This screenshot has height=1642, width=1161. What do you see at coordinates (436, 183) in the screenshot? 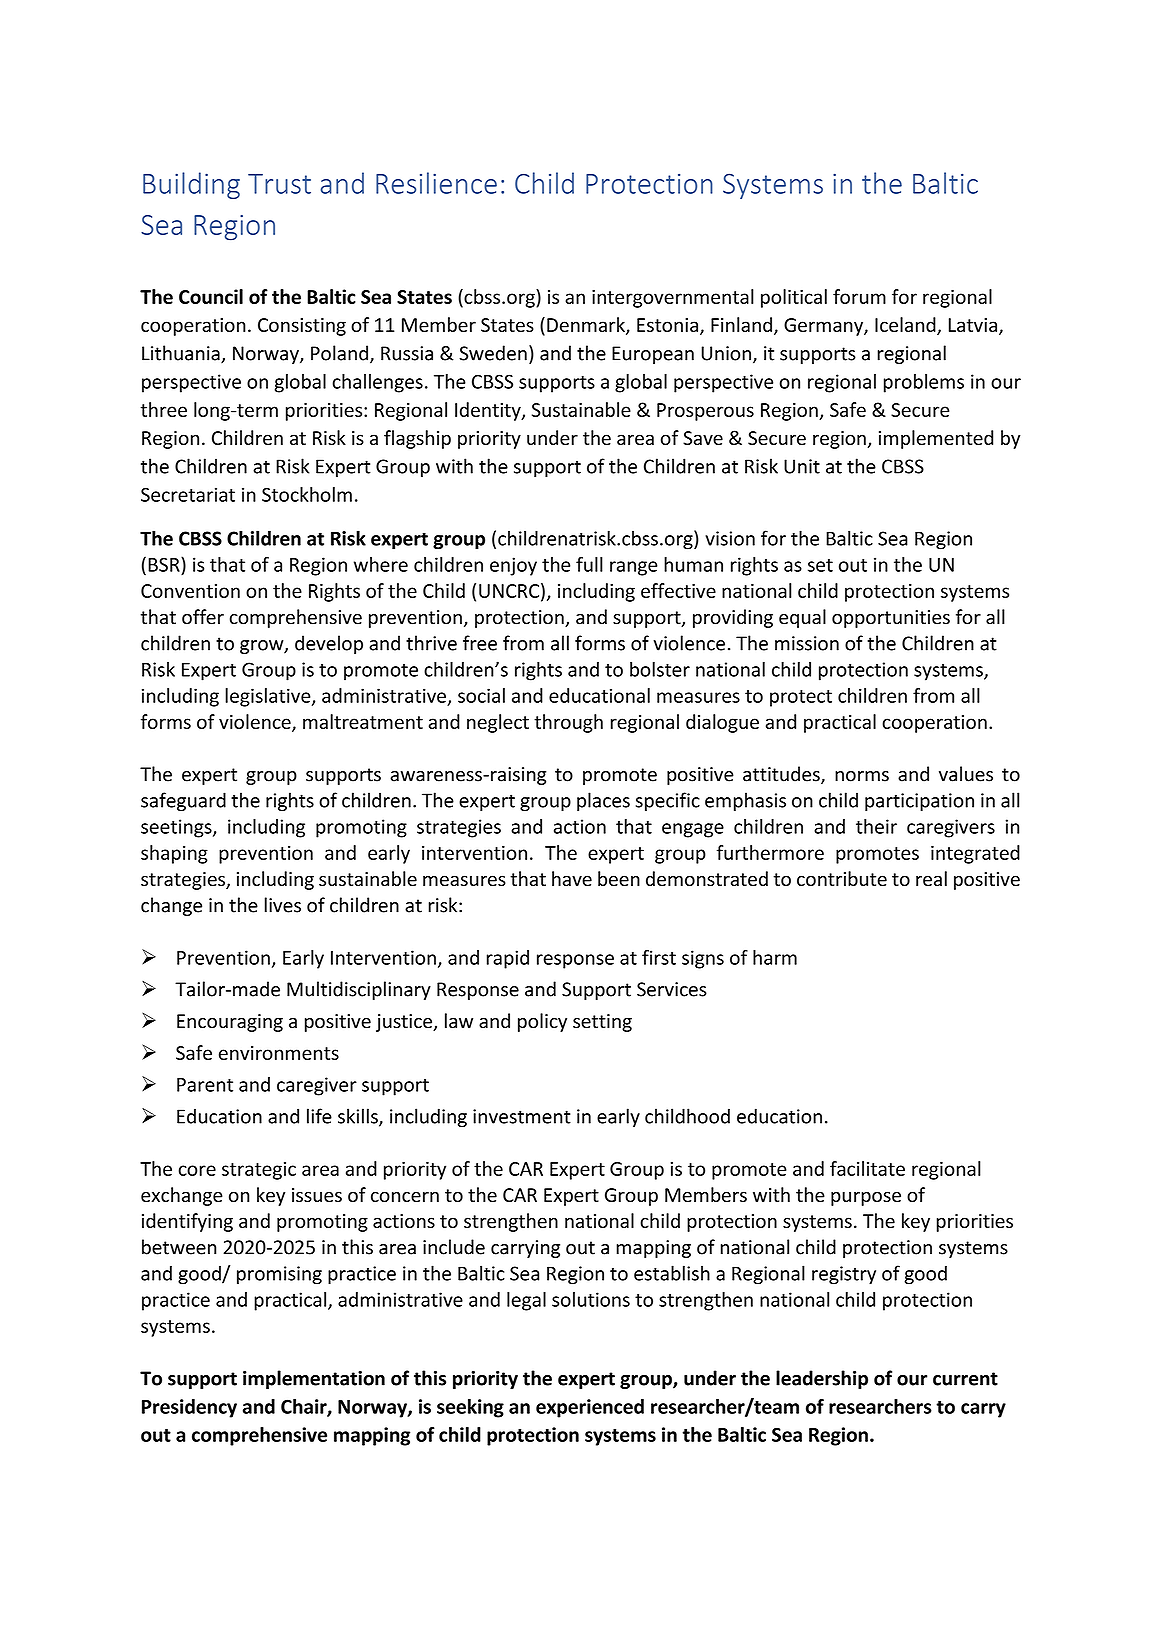
I see `Resilience` at bounding box center [436, 183].
